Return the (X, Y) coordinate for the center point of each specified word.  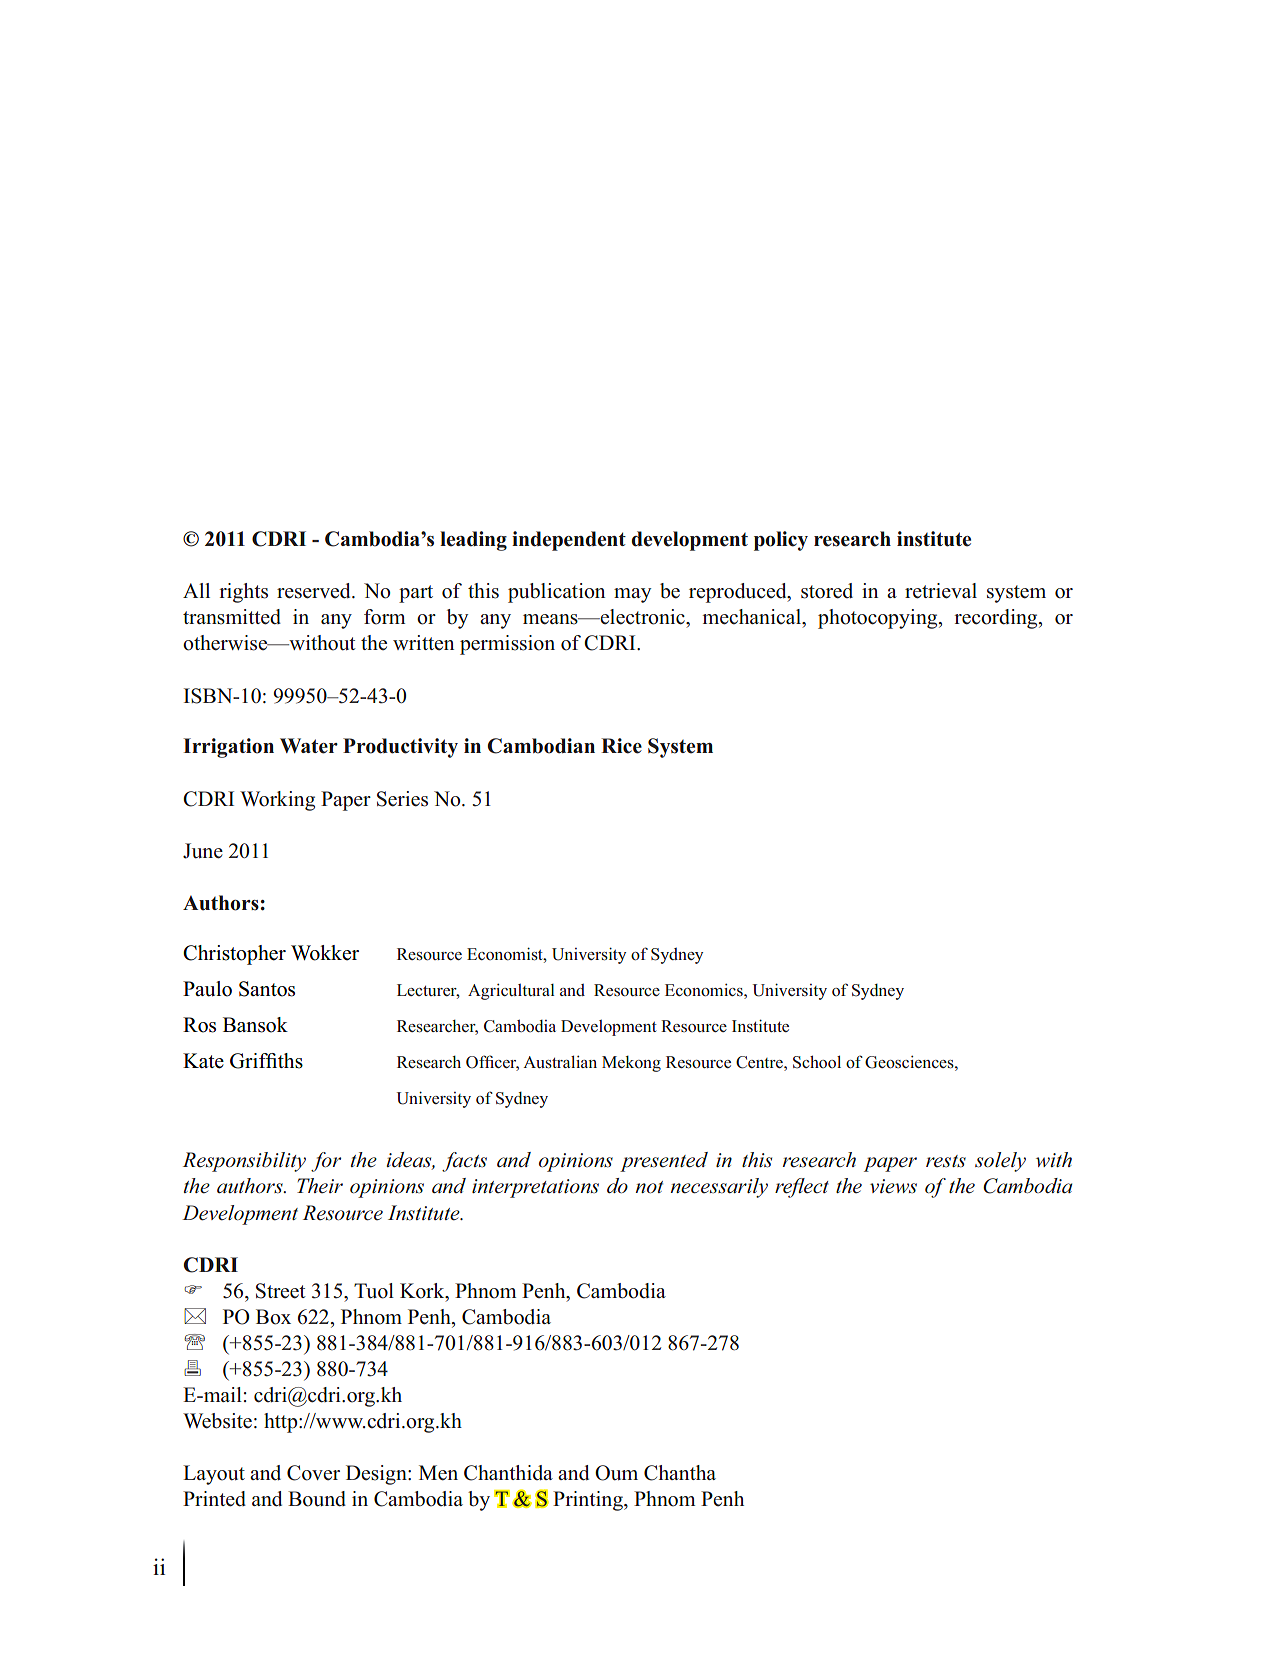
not (649, 1187)
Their (320, 1185)
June (203, 851)
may (632, 595)
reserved (315, 591)
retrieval (941, 591)
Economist (506, 954)
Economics (705, 990)
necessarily (719, 1188)
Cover (313, 1473)
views (893, 1186)
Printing (589, 1501)
